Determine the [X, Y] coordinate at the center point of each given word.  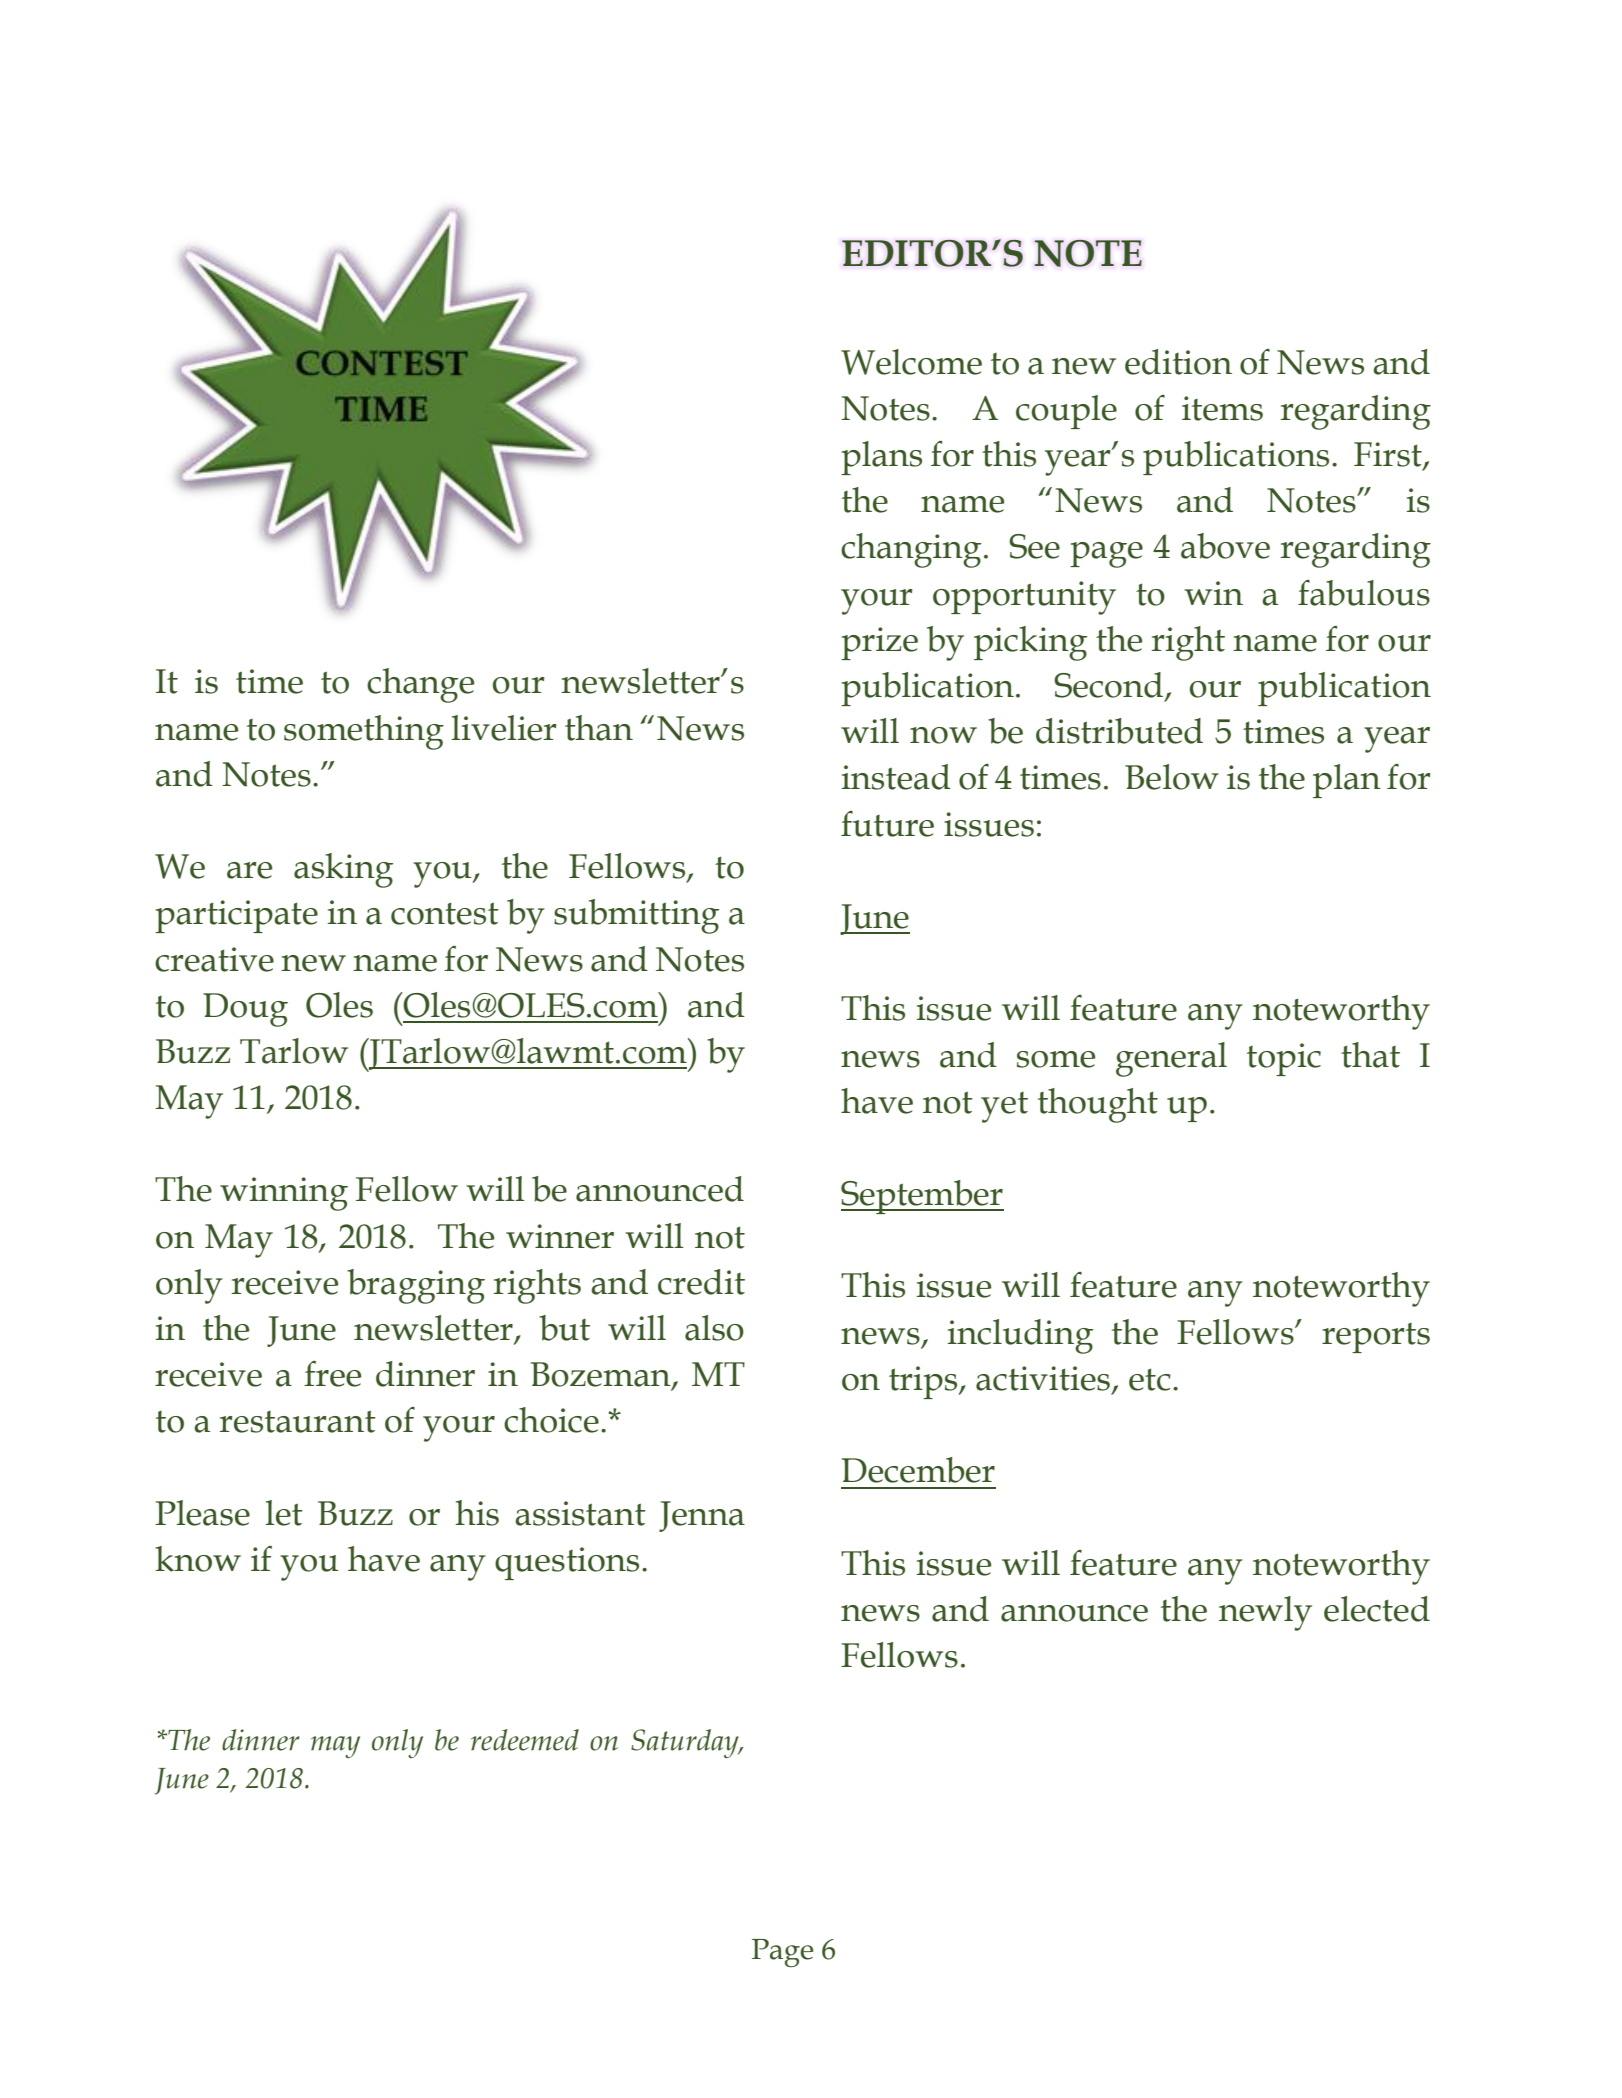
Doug [245, 1010]
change [420, 685]
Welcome [911, 362]
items [1222, 408]
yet [1004, 1107]
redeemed [525, 1740]
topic [1284, 1059]
